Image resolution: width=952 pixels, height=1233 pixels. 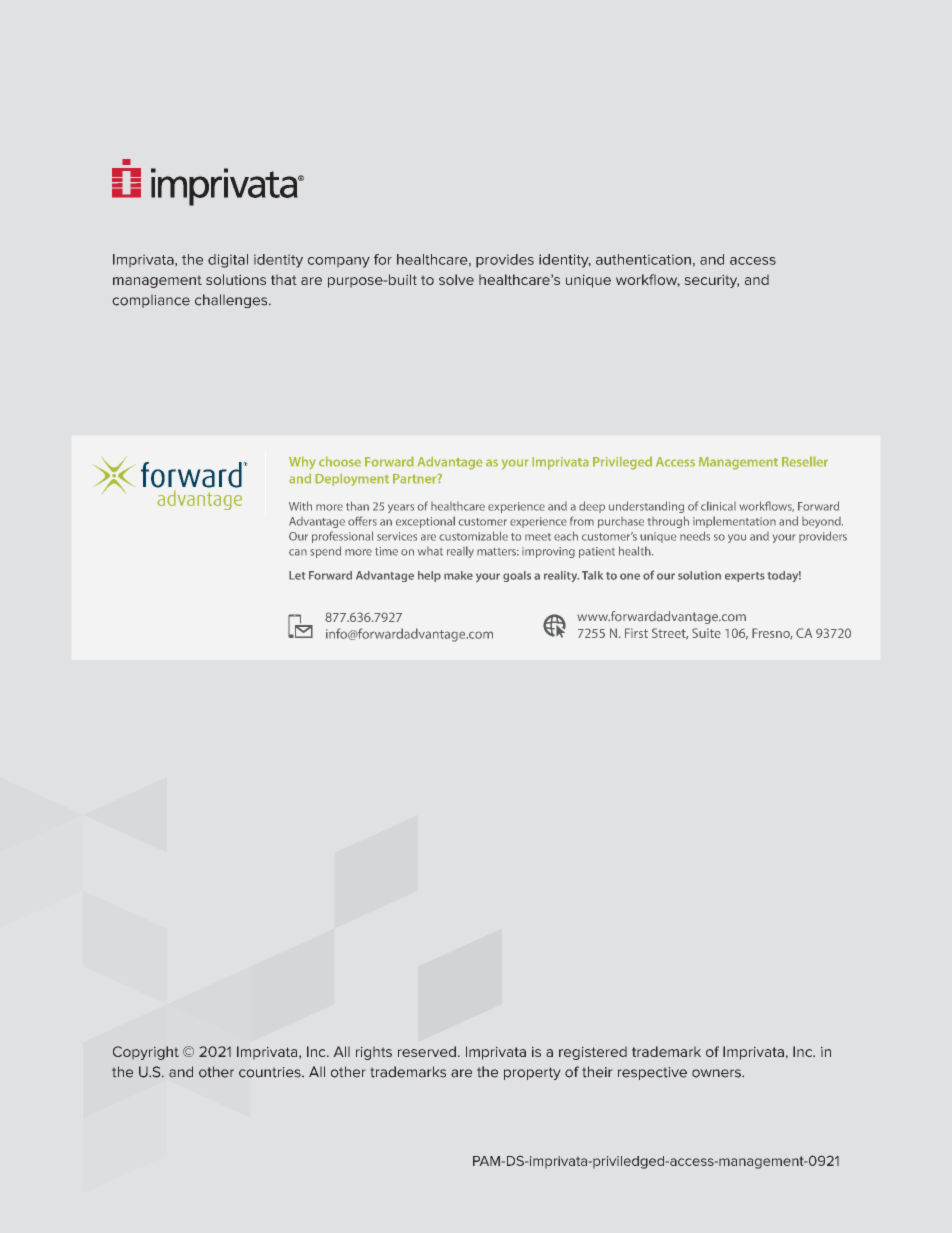 What do you see at coordinates (718, 506) in the image?
I see `clinical` at bounding box center [718, 506].
